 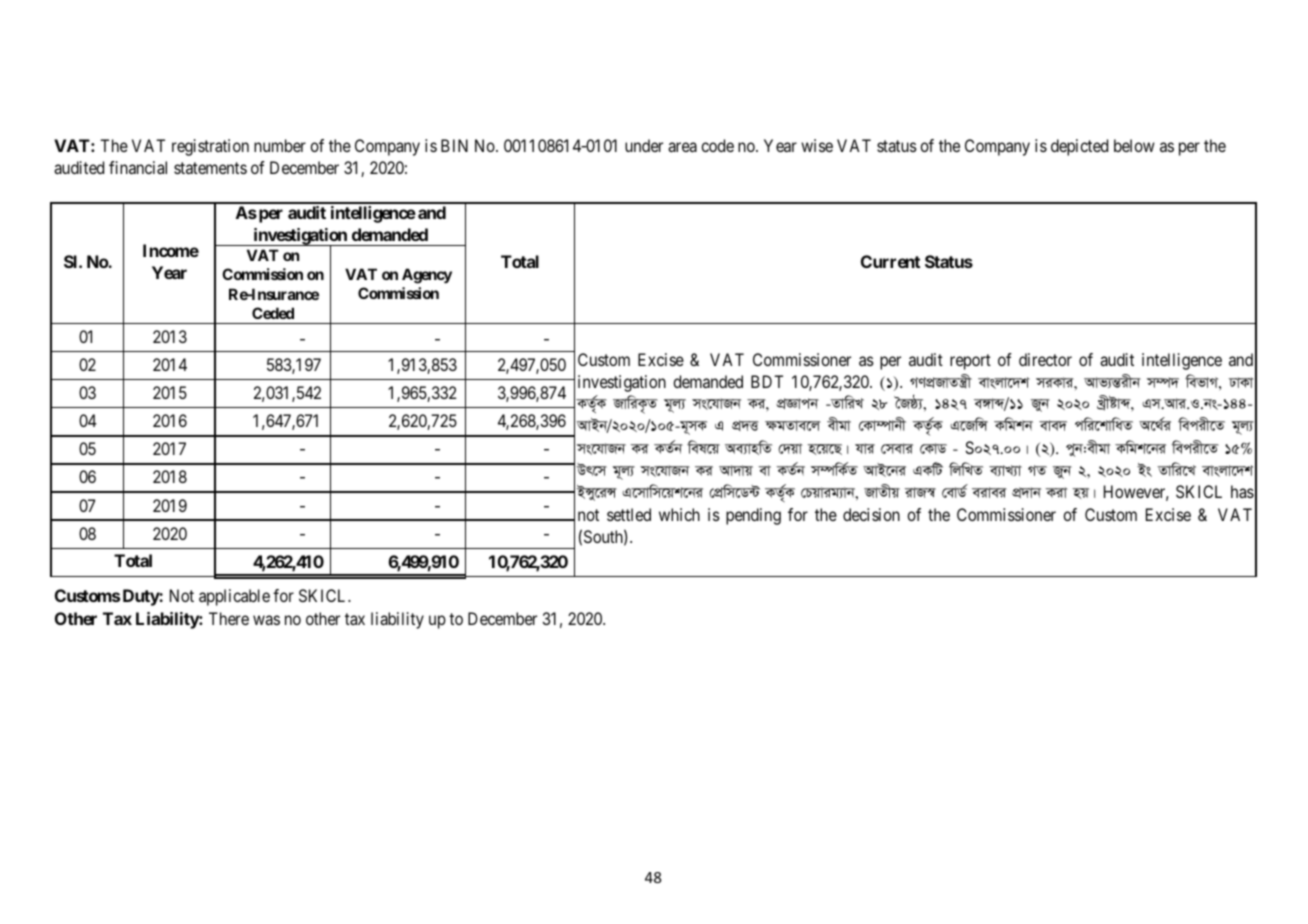 What do you see at coordinates (273, 313) in the document?
I see `Ceded` at bounding box center [273, 313].
